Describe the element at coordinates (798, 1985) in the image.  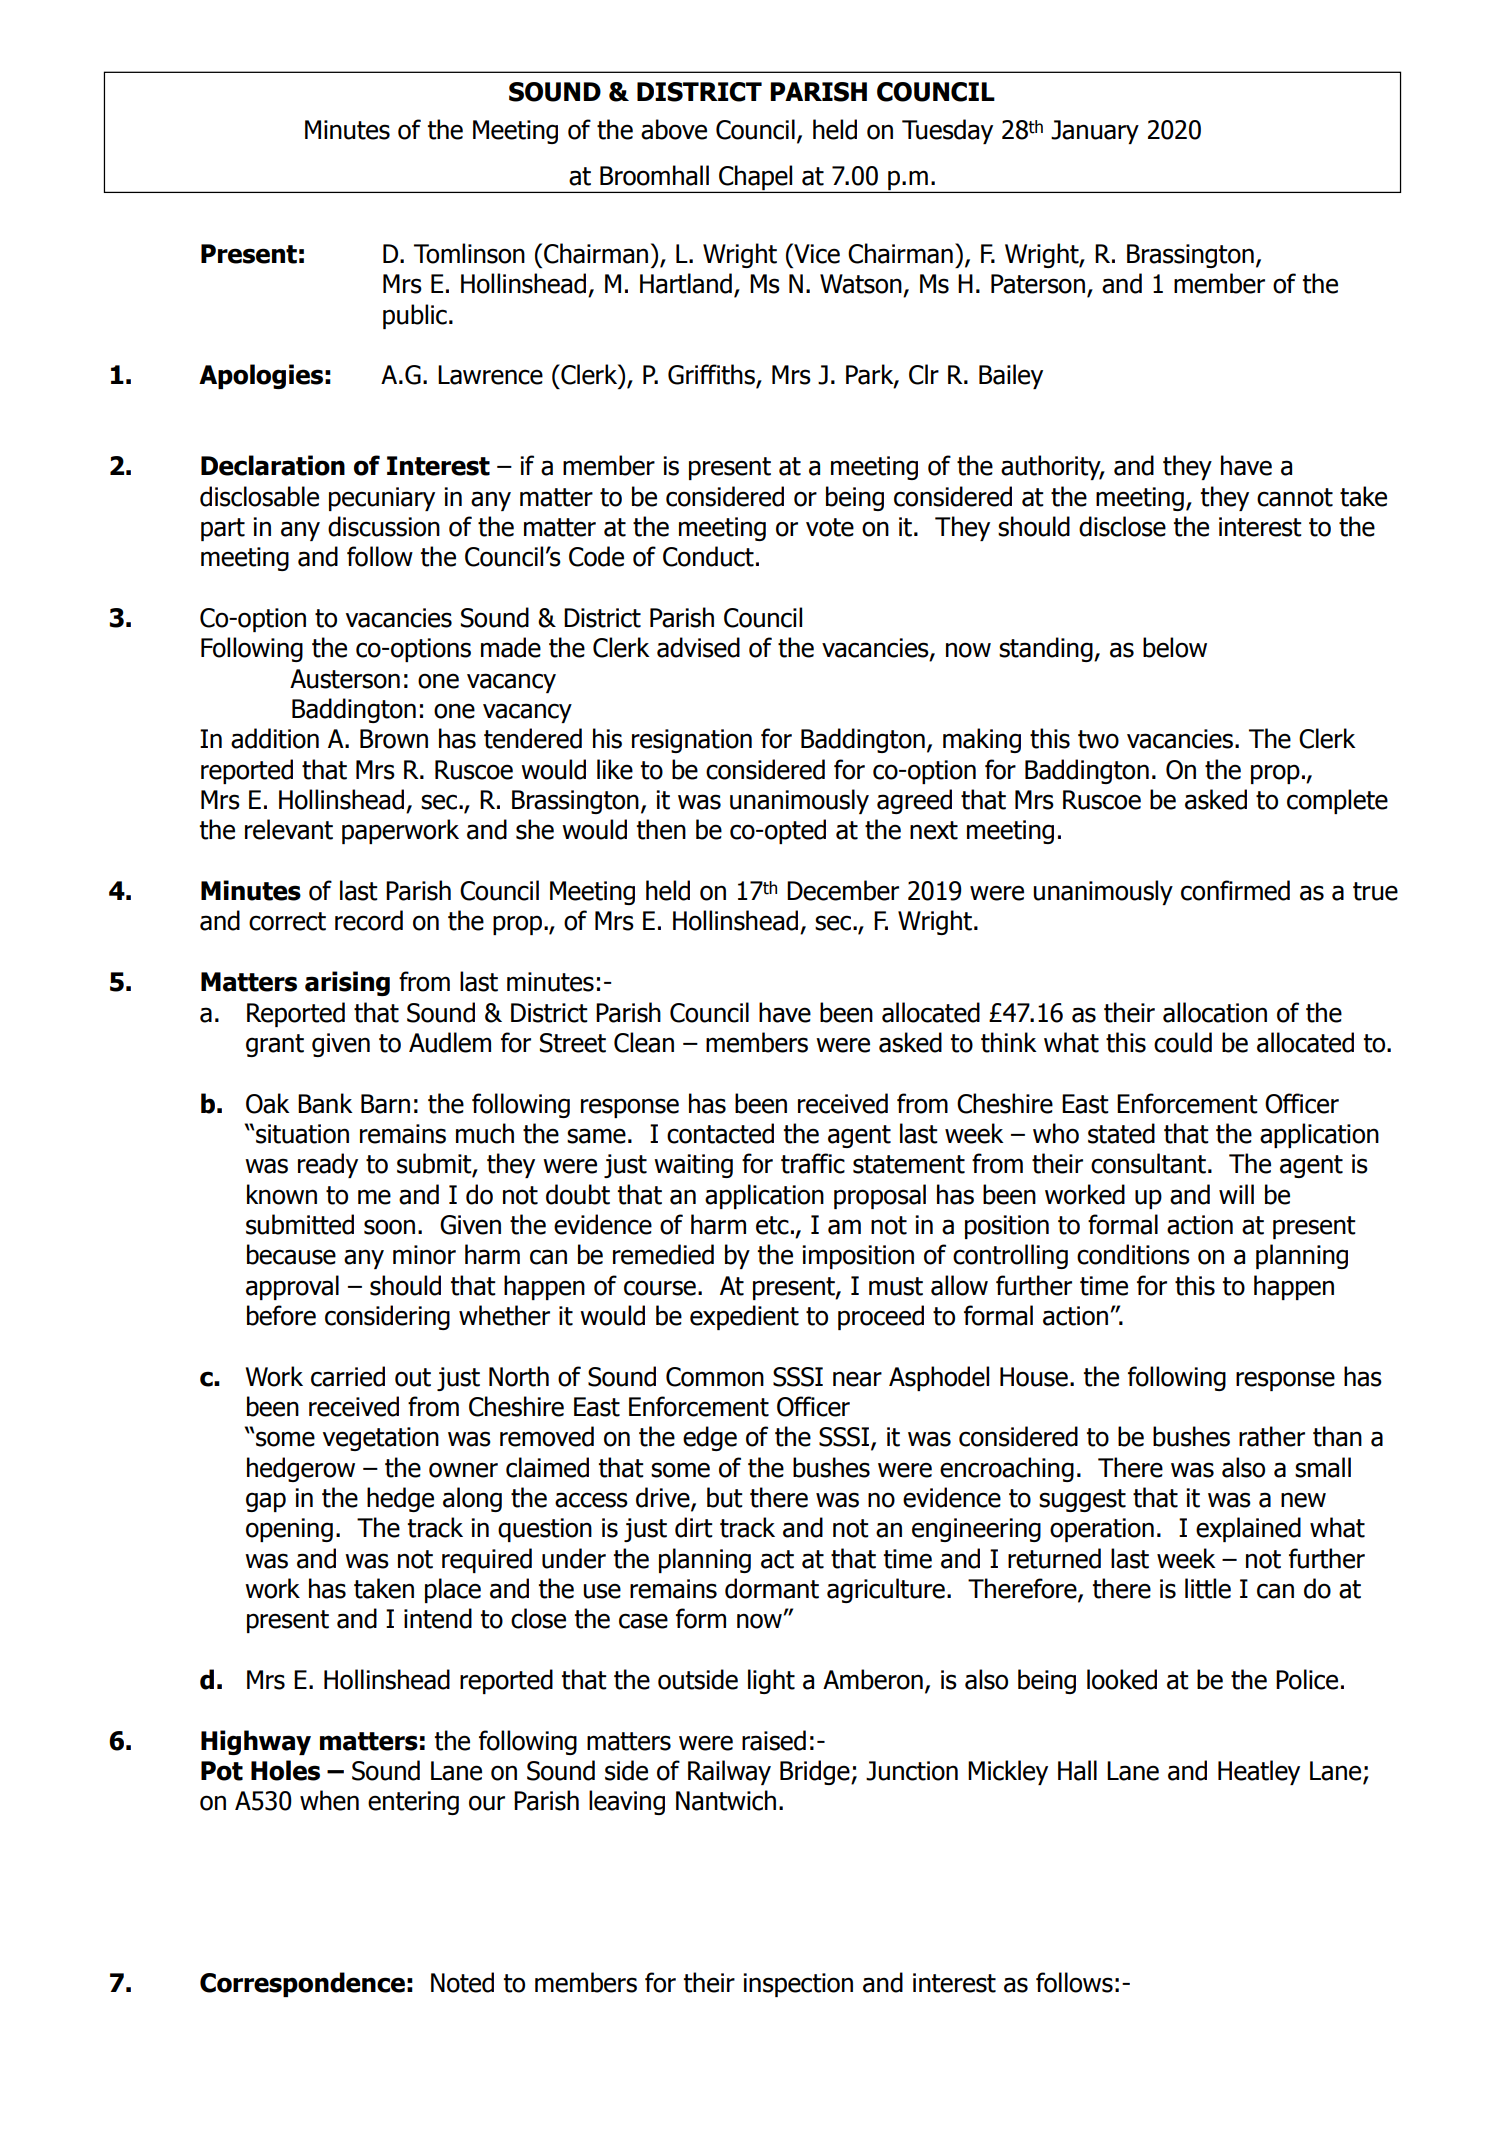
I see `inspection` at that location.
